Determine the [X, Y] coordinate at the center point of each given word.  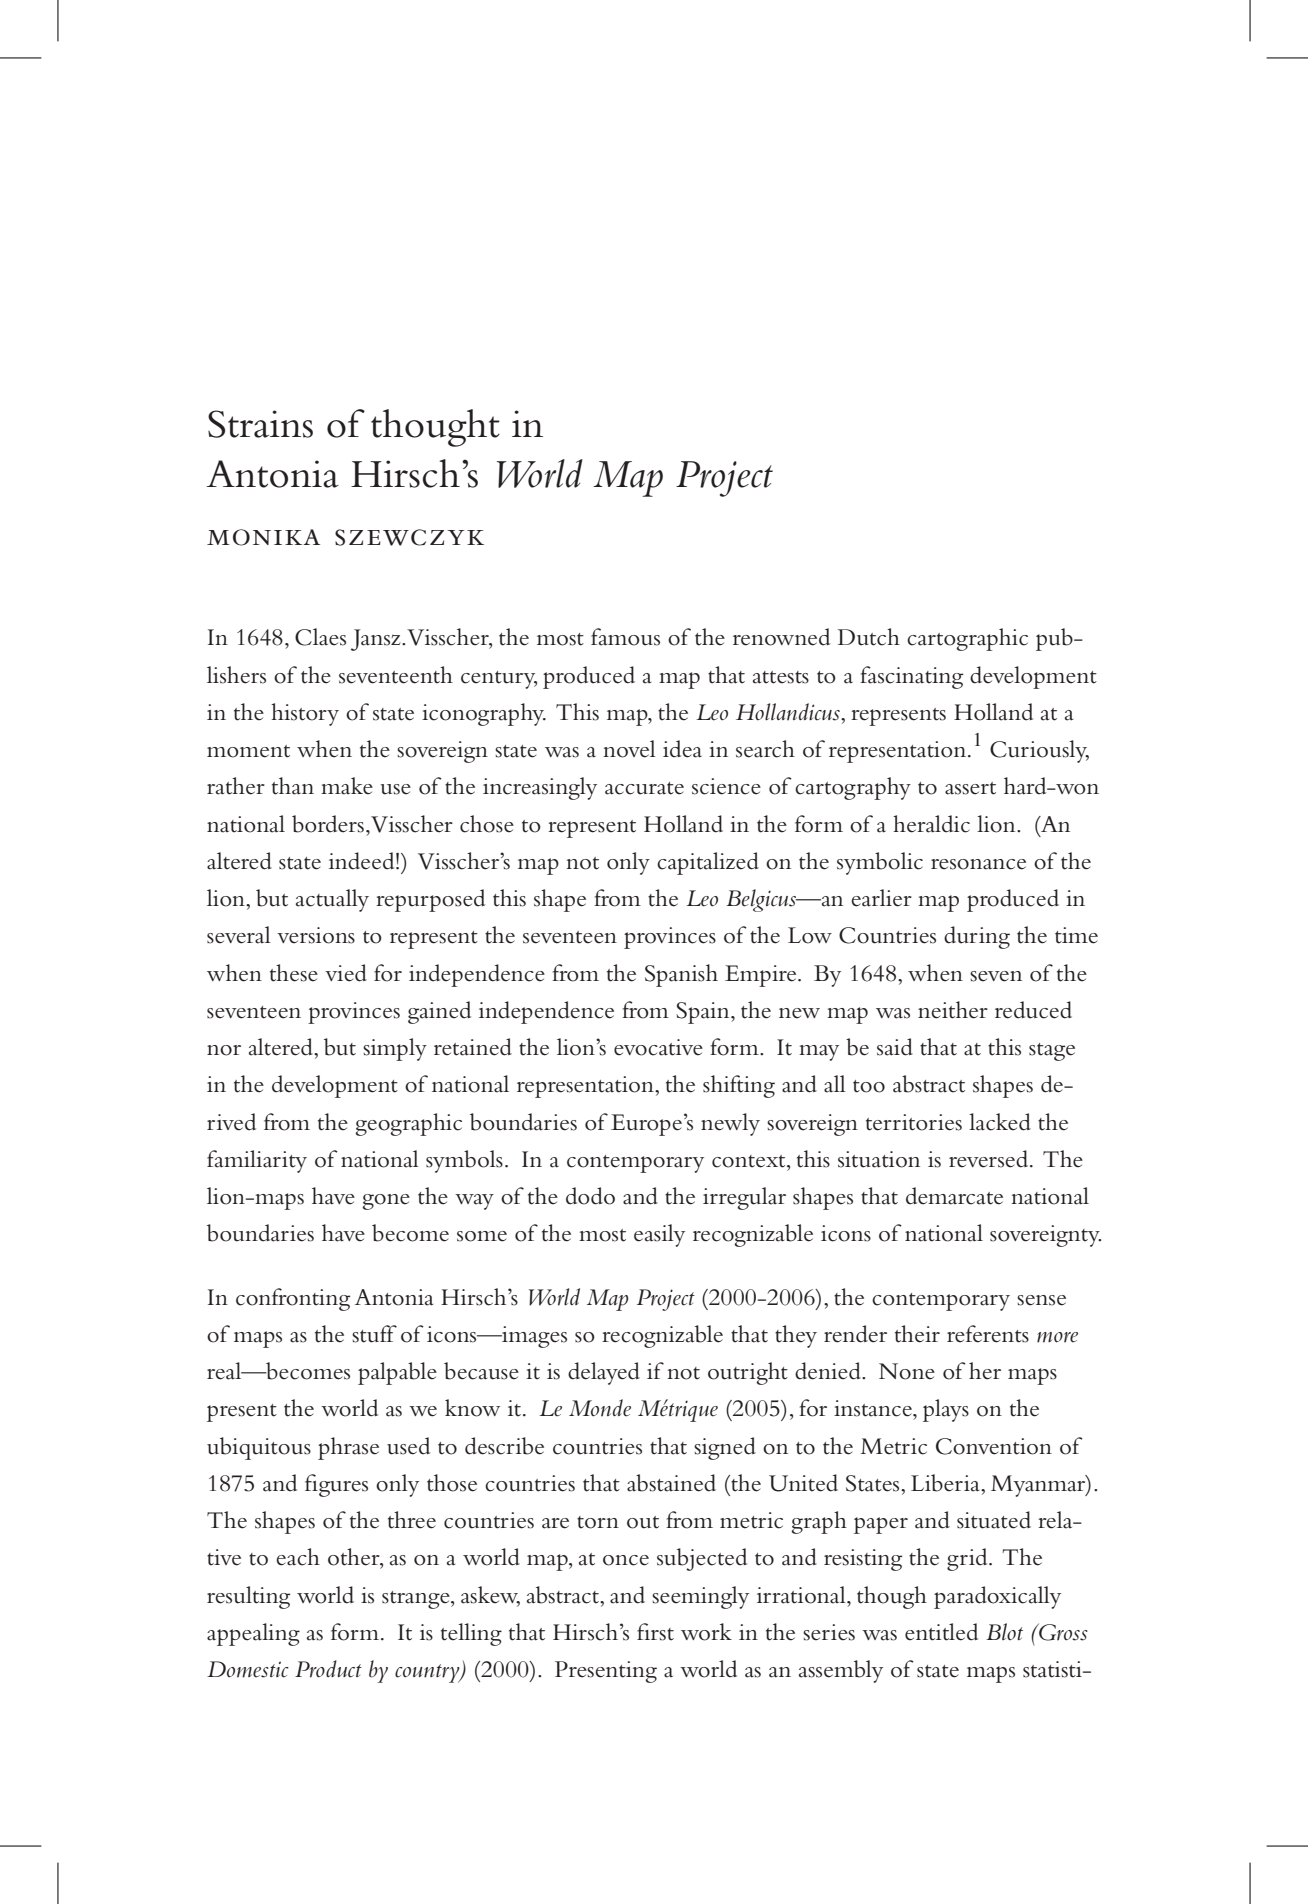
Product [328, 1669]
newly [730, 1124]
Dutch [869, 637]
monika [263, 537]
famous [625, 637]
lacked [1000, 1122]
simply [395, 1049]
